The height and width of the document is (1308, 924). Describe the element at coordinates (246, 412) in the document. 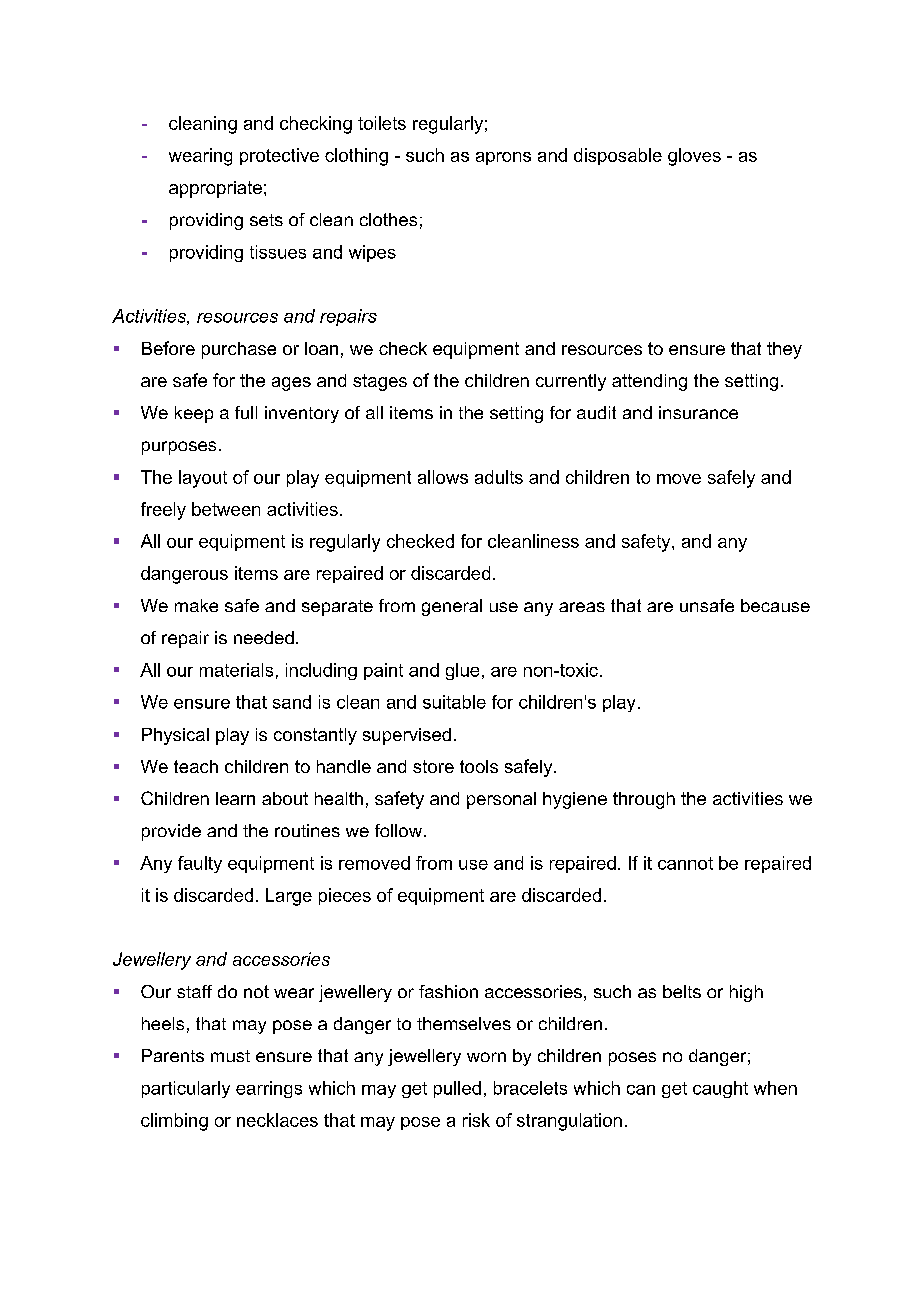

I see `full` at that location.
